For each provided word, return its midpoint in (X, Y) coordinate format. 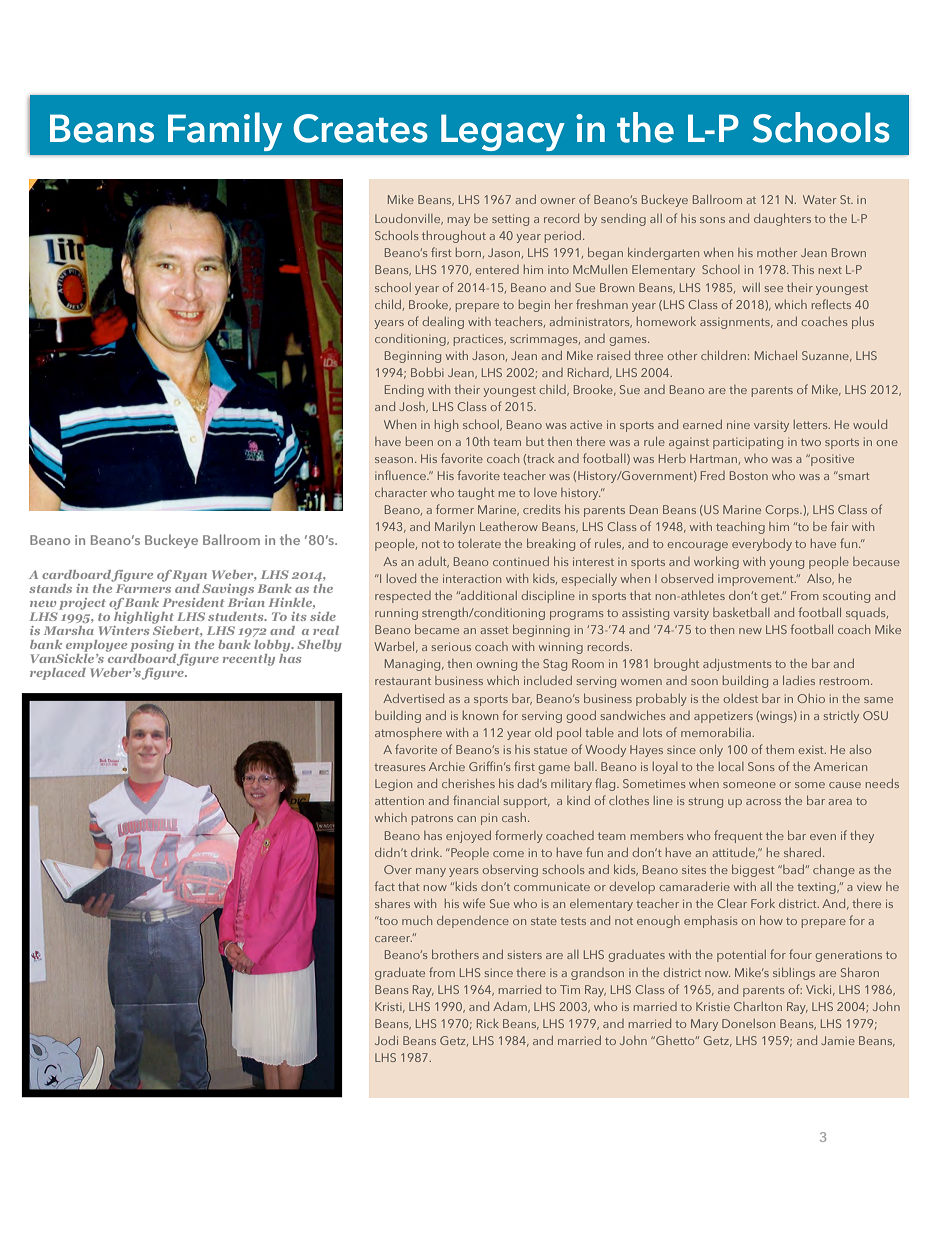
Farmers (143, 588)
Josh (413, 407)
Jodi (386, 1040)
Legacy (503, 132)
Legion (393, 785)
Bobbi (427, 372)
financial (476, 800)
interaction (472, 578)
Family (225, 131)
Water (819, 199)
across (763, 802)
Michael (776, 355)
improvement (757, 580)
